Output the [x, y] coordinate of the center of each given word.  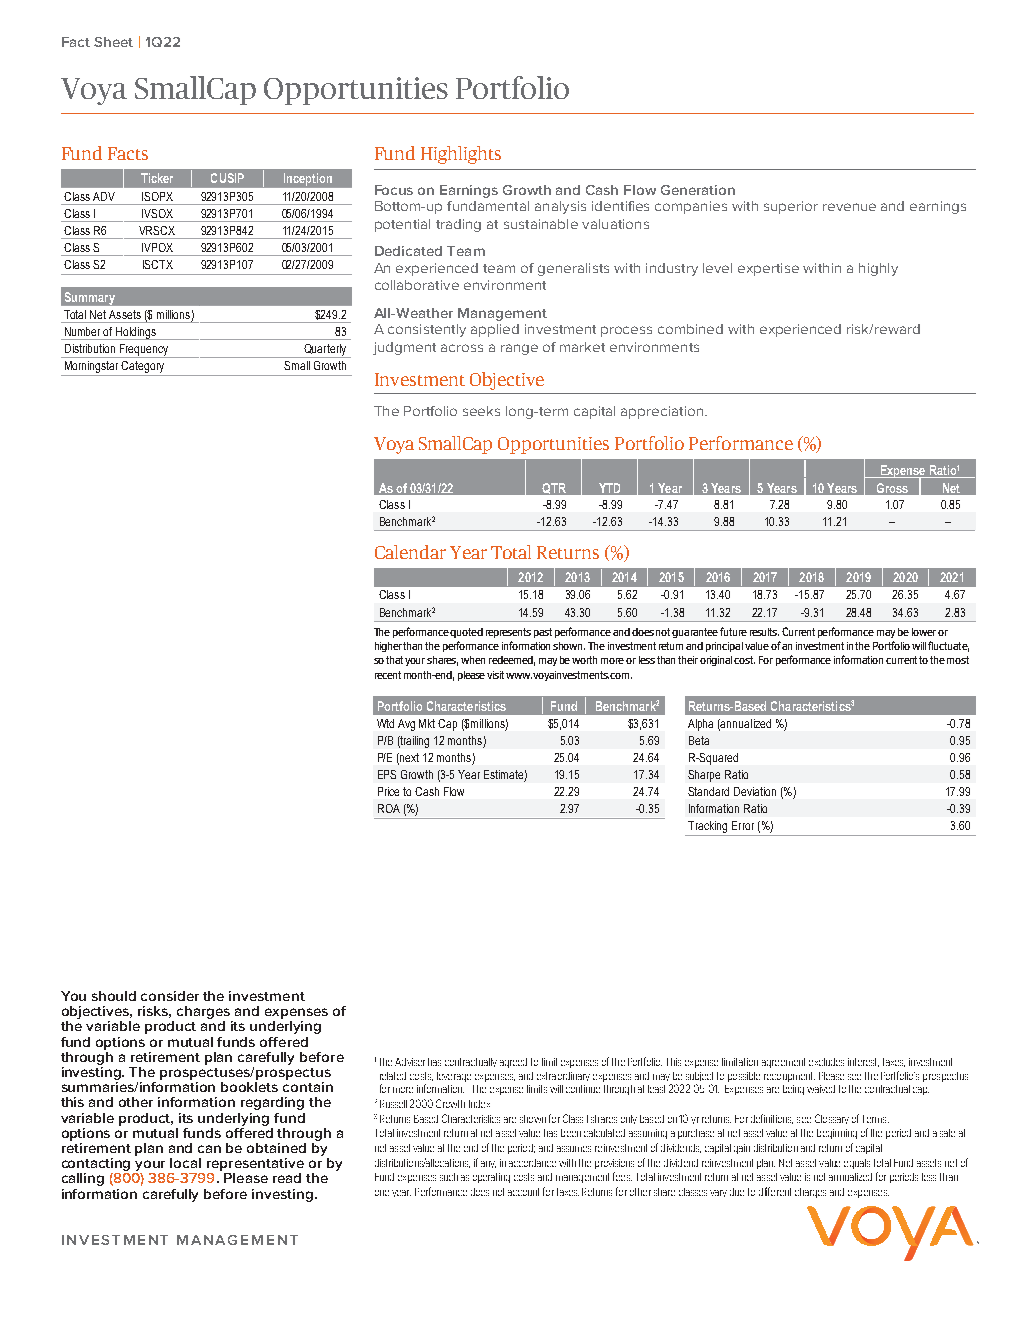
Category [142, 367]
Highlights [461, 155]
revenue [849, 207]
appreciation [663, 412]
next [409, 757]
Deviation [755, 791]
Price [388, 791]
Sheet [113, 42]
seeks [481, 411]
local [185, 1163]
